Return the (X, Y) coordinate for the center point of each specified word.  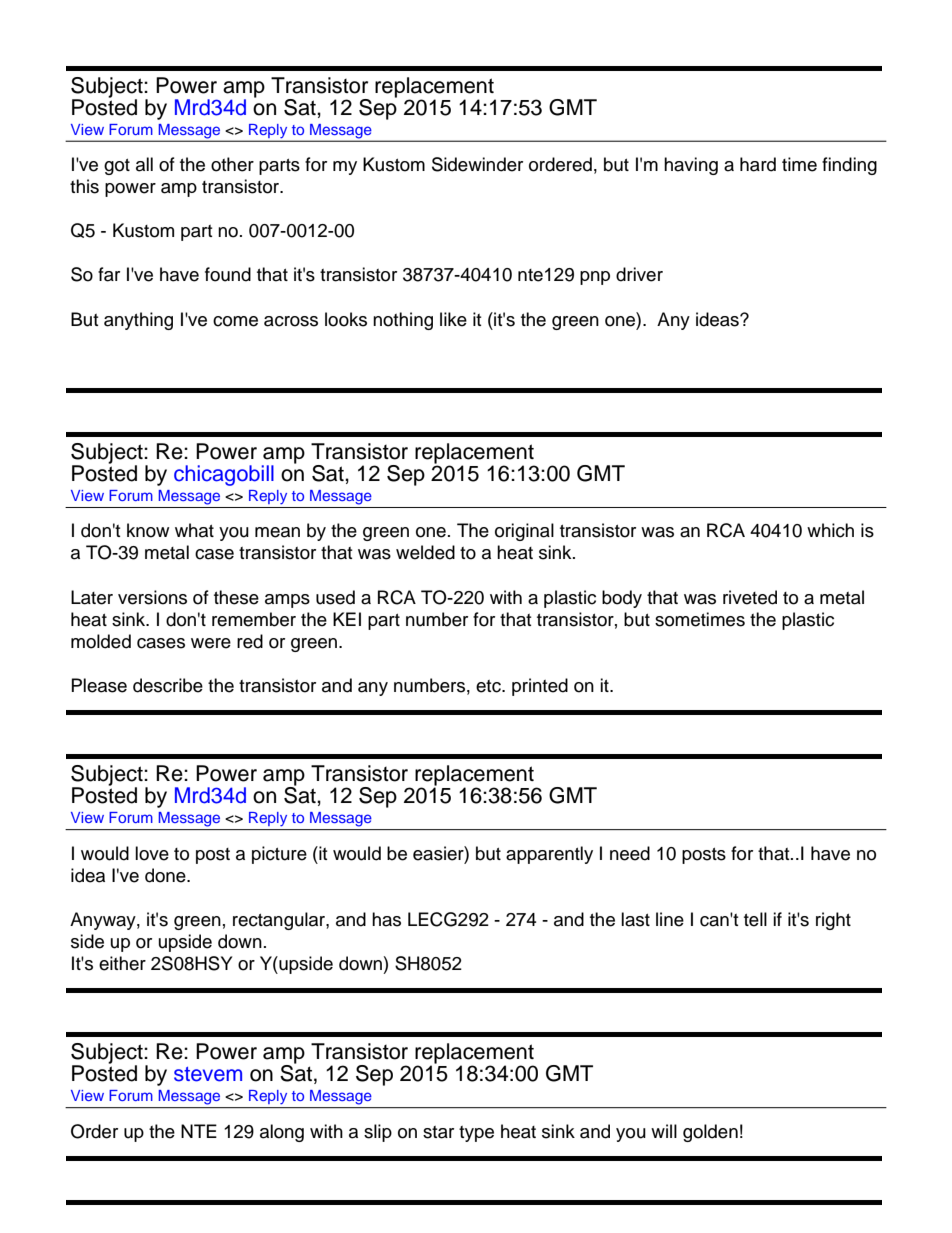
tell (755, 919)
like (453, 319)
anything (138, 321)
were (211, 643)
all (144, 164)
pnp (595, 278)
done (166, 875)
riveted (750, 597)
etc (489, 686)
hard (758, 164)
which (830, 530)
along (282, 1133)
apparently (549, 855)
